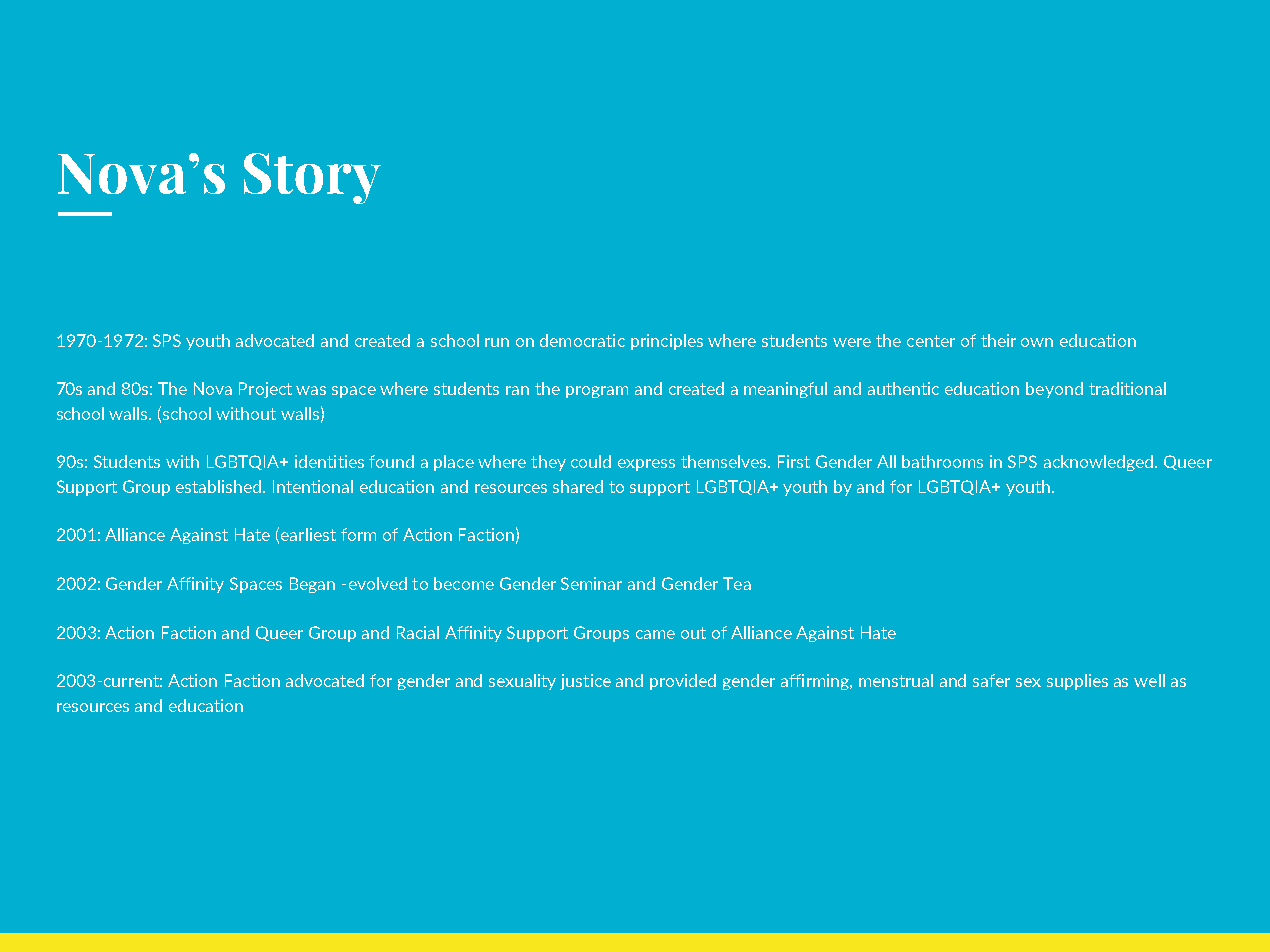  Describe the element at coordinates (418, 632) in the page. I see `Racial` at that location.
